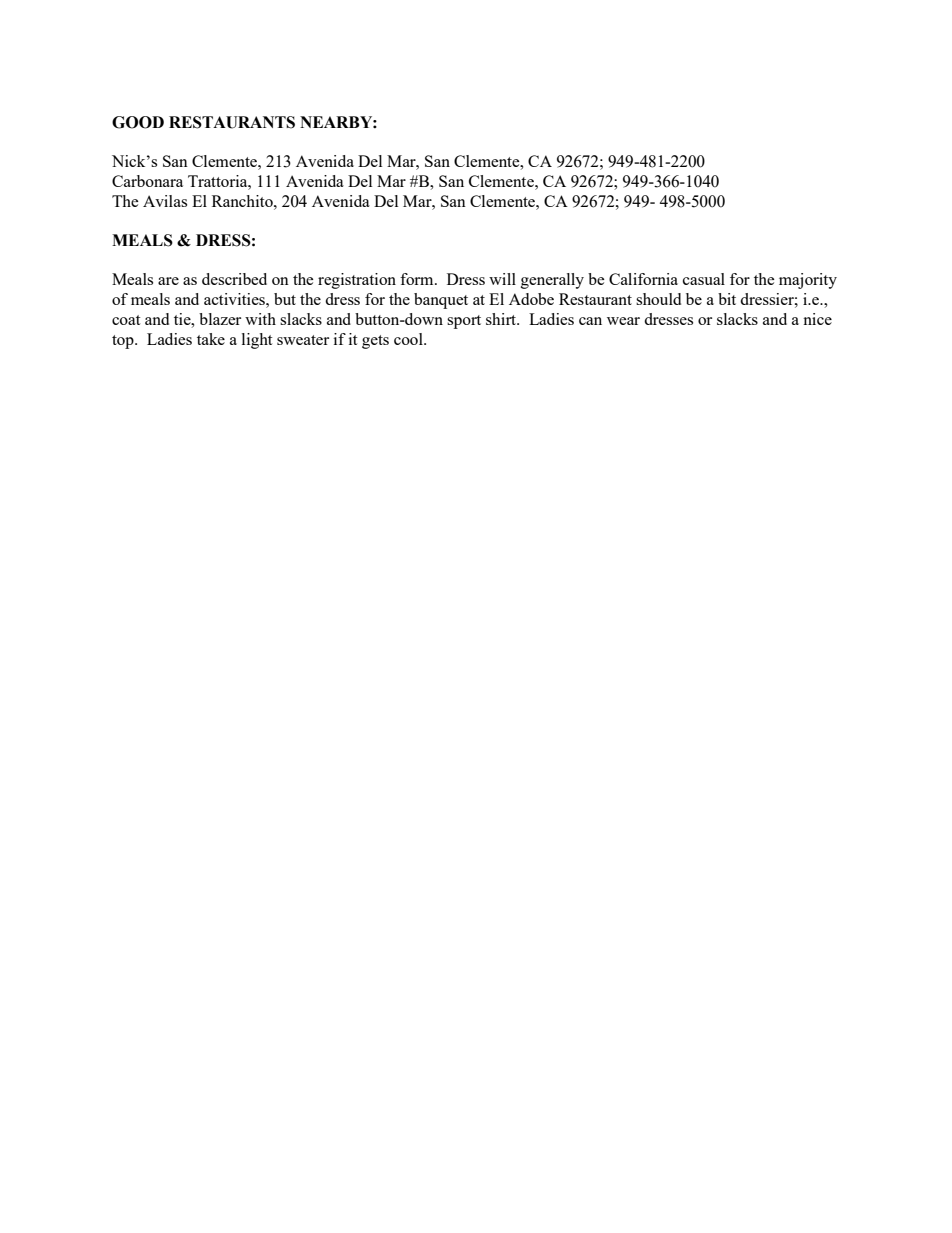 This document has height=1233, width=952. Describe the element at coordinates (138, 122) in the document. I see `GOOD` at that location.
